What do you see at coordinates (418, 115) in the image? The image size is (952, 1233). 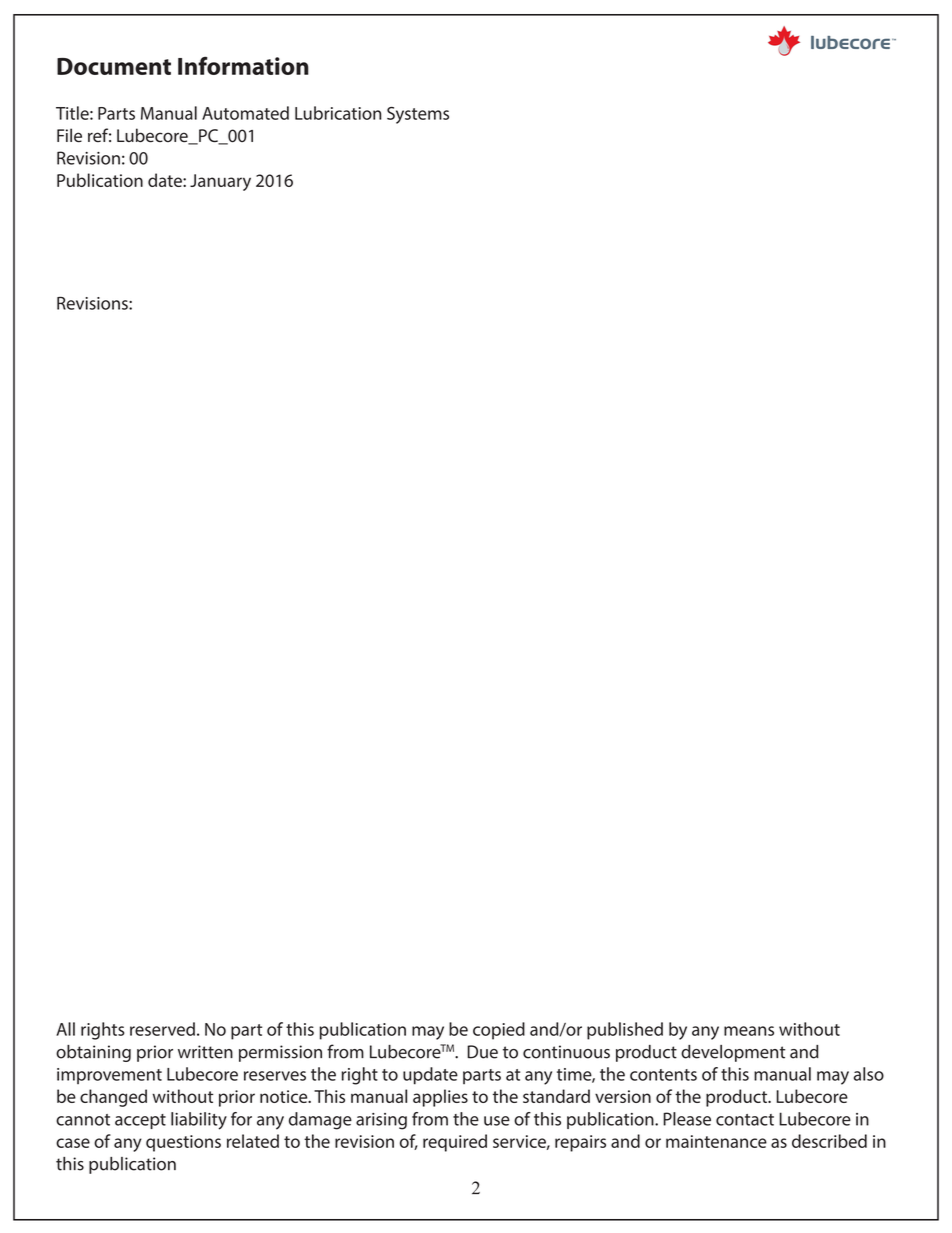 I see `Systems` at bounding box center [418, 115].
